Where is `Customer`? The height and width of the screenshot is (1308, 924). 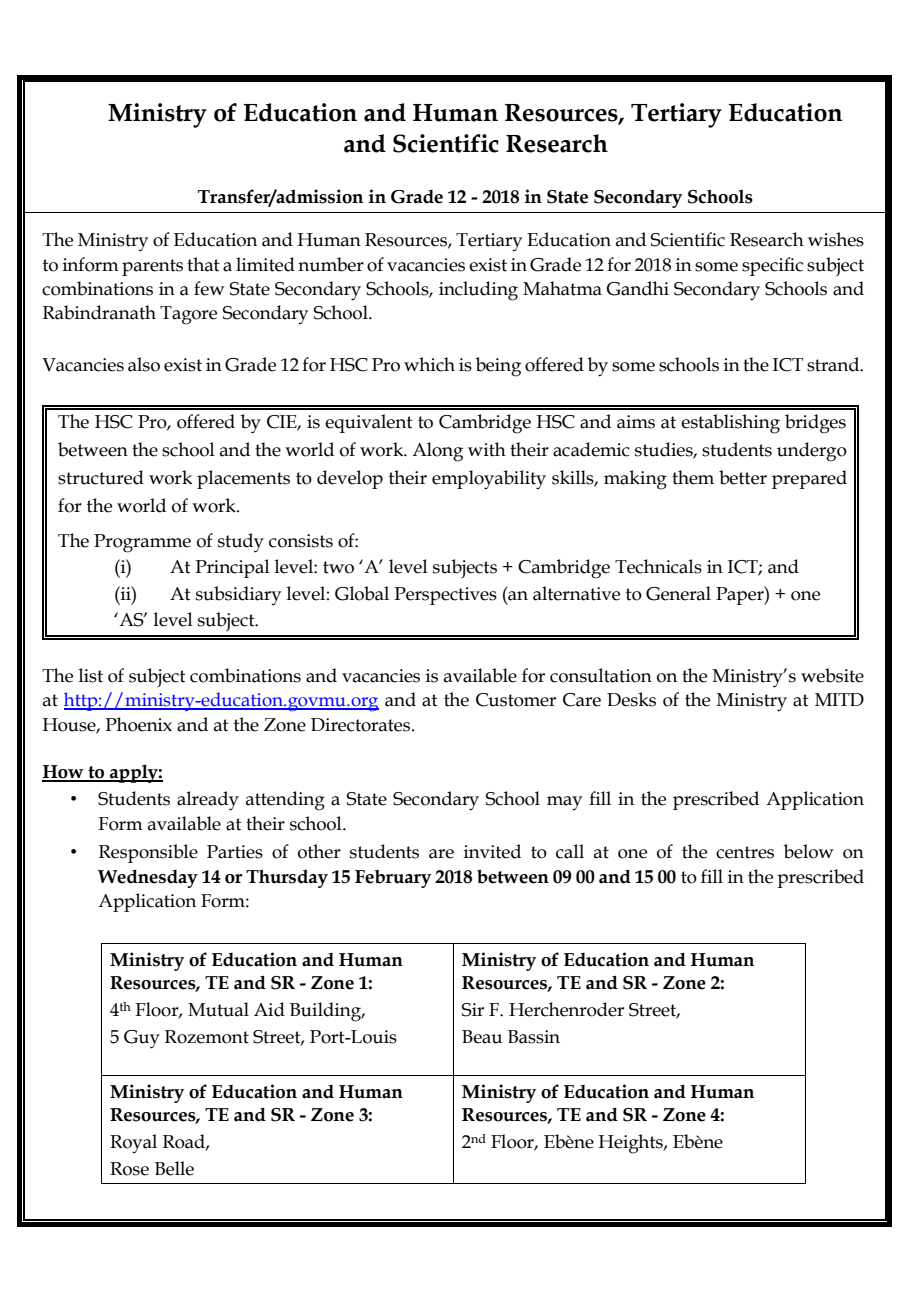
Customer is located at coordinates (516, 700).
